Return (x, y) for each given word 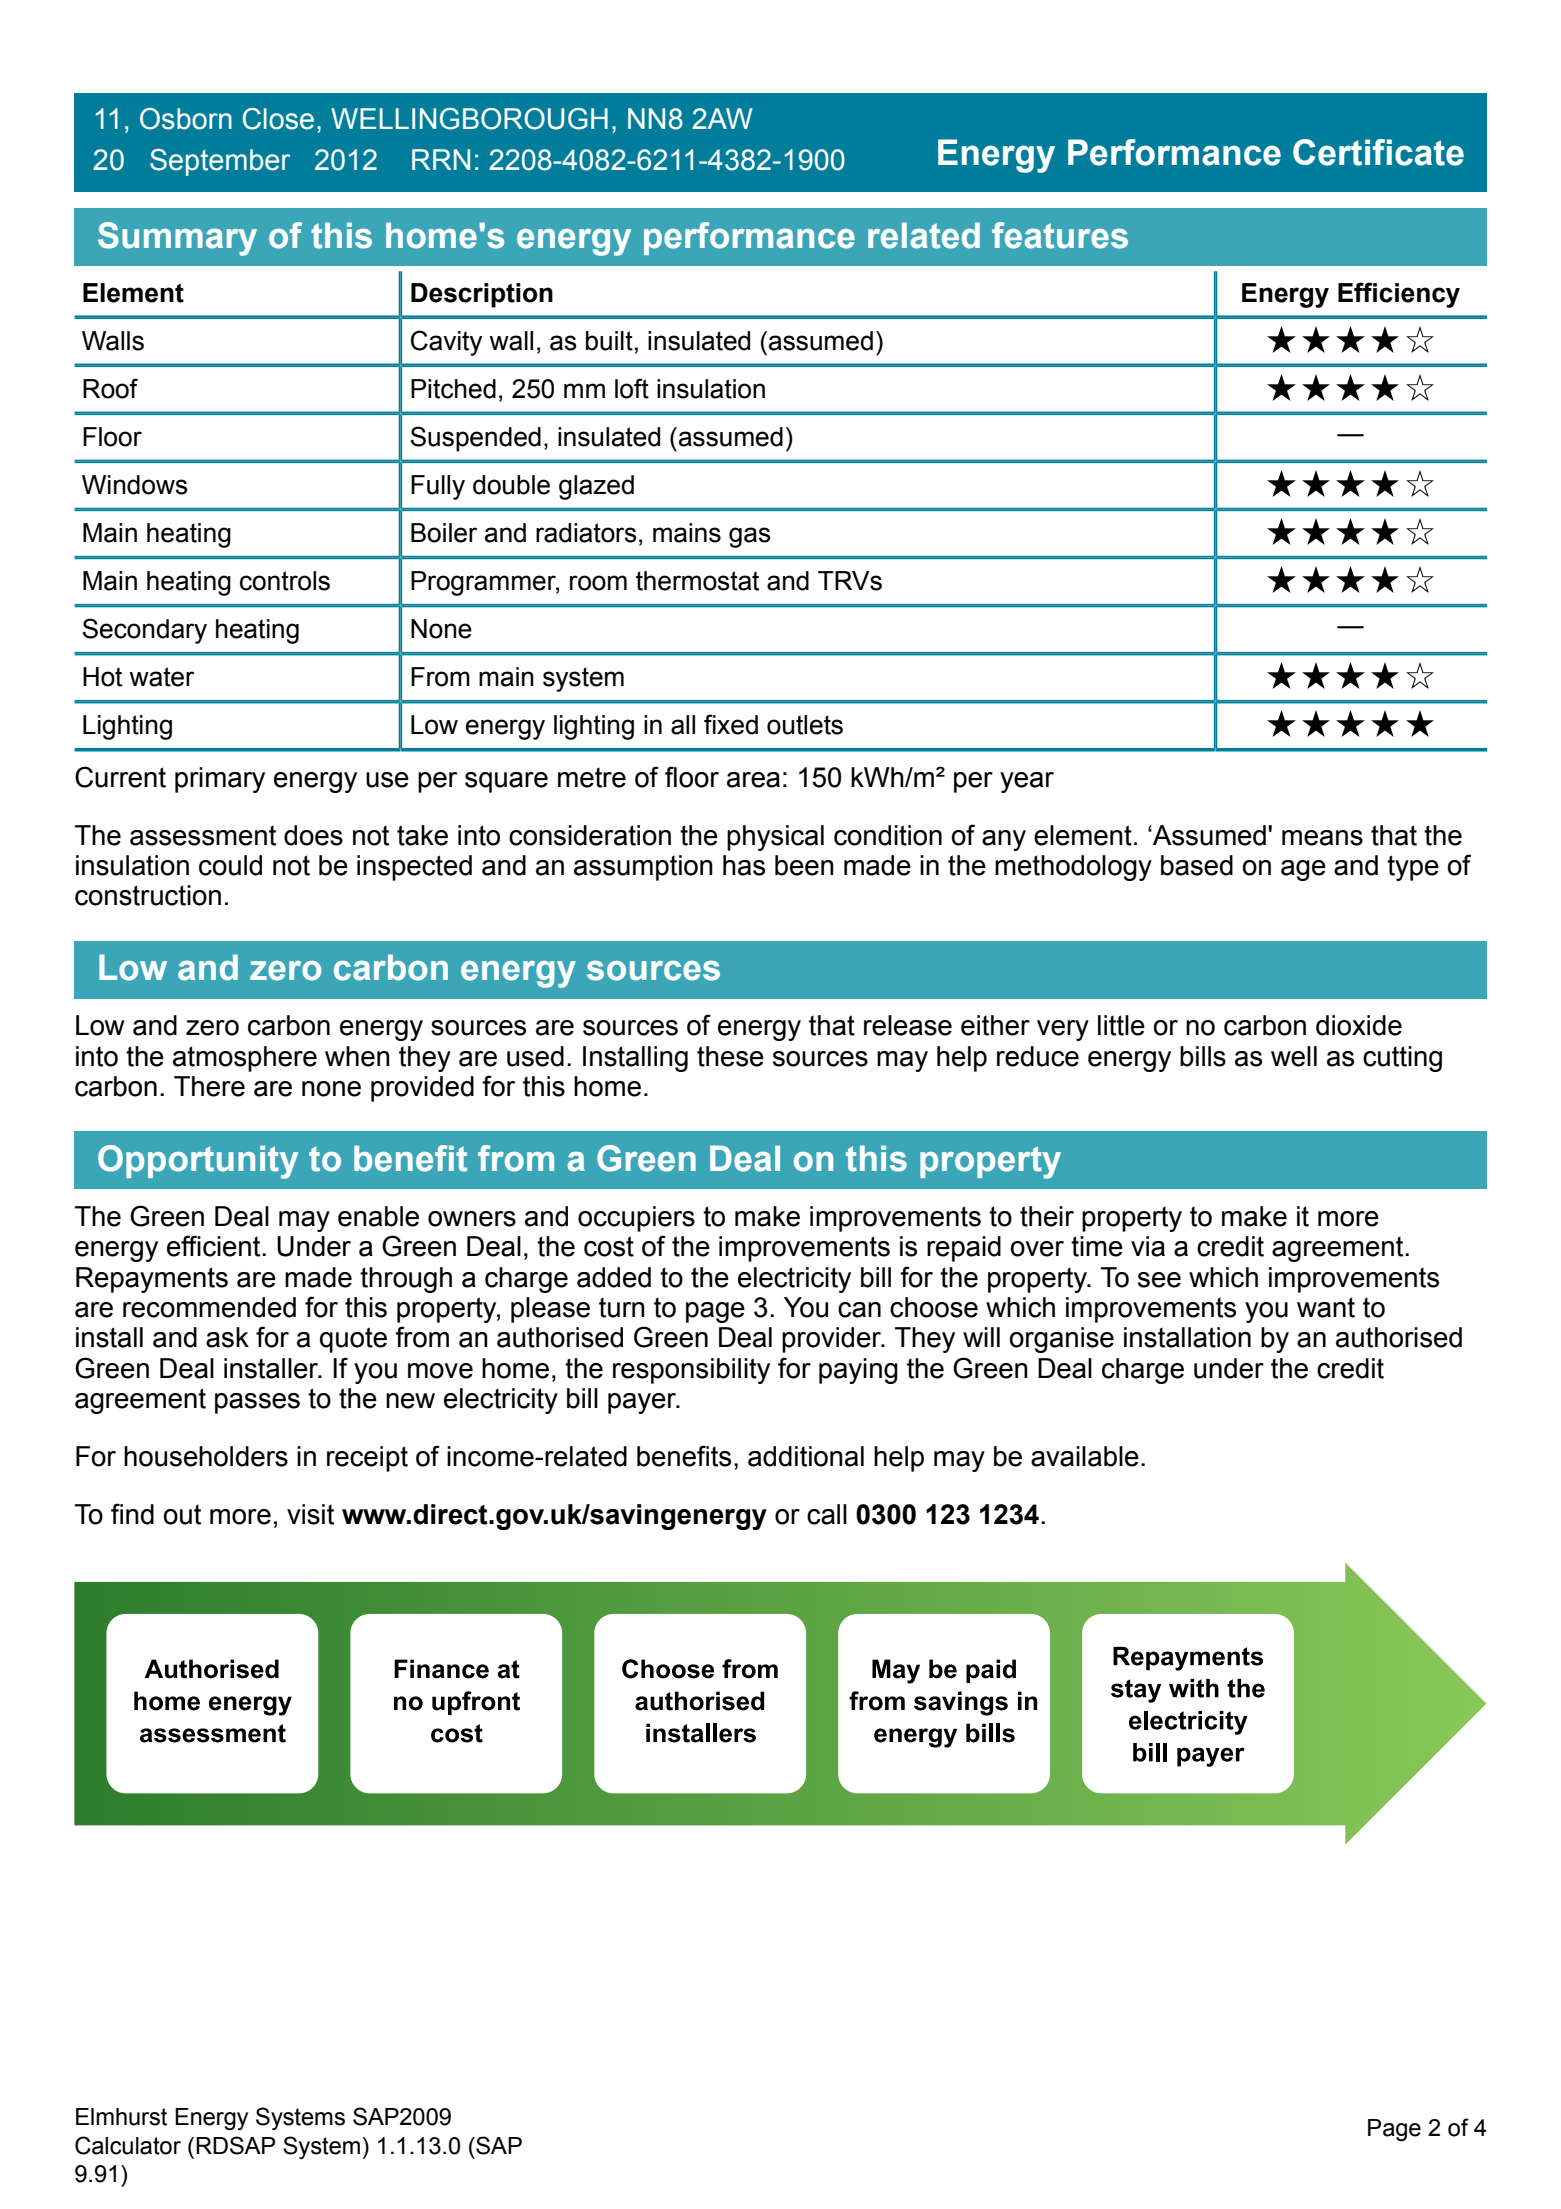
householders (206, 1456)
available (1085, 1456)
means (1322, 838)
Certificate (1378, 152)
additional (806, 1456)
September (220, 162)
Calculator (128, 2145)
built (609, 341)
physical (775, 838)
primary (220, 780)
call (827, 1514)
